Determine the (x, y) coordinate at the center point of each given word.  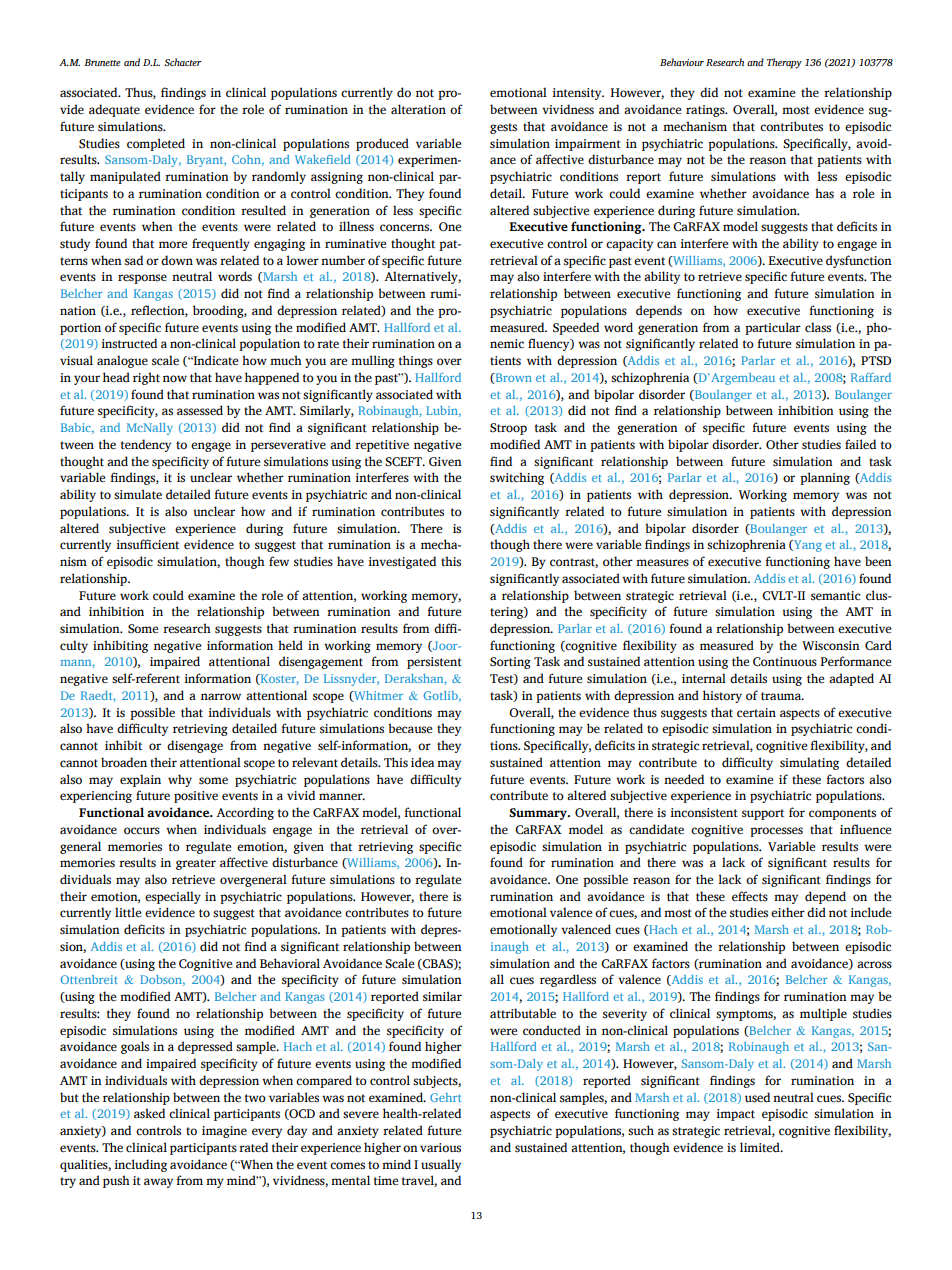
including (141, 1165)
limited (761, 1147)
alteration (418, 109)
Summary (539, 814)
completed (156, 144)
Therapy (784, 63)
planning (825, 478)
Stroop (508, 429)
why (180, 780)
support (763, 814)
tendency (146, 445)
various (440, 1148)
